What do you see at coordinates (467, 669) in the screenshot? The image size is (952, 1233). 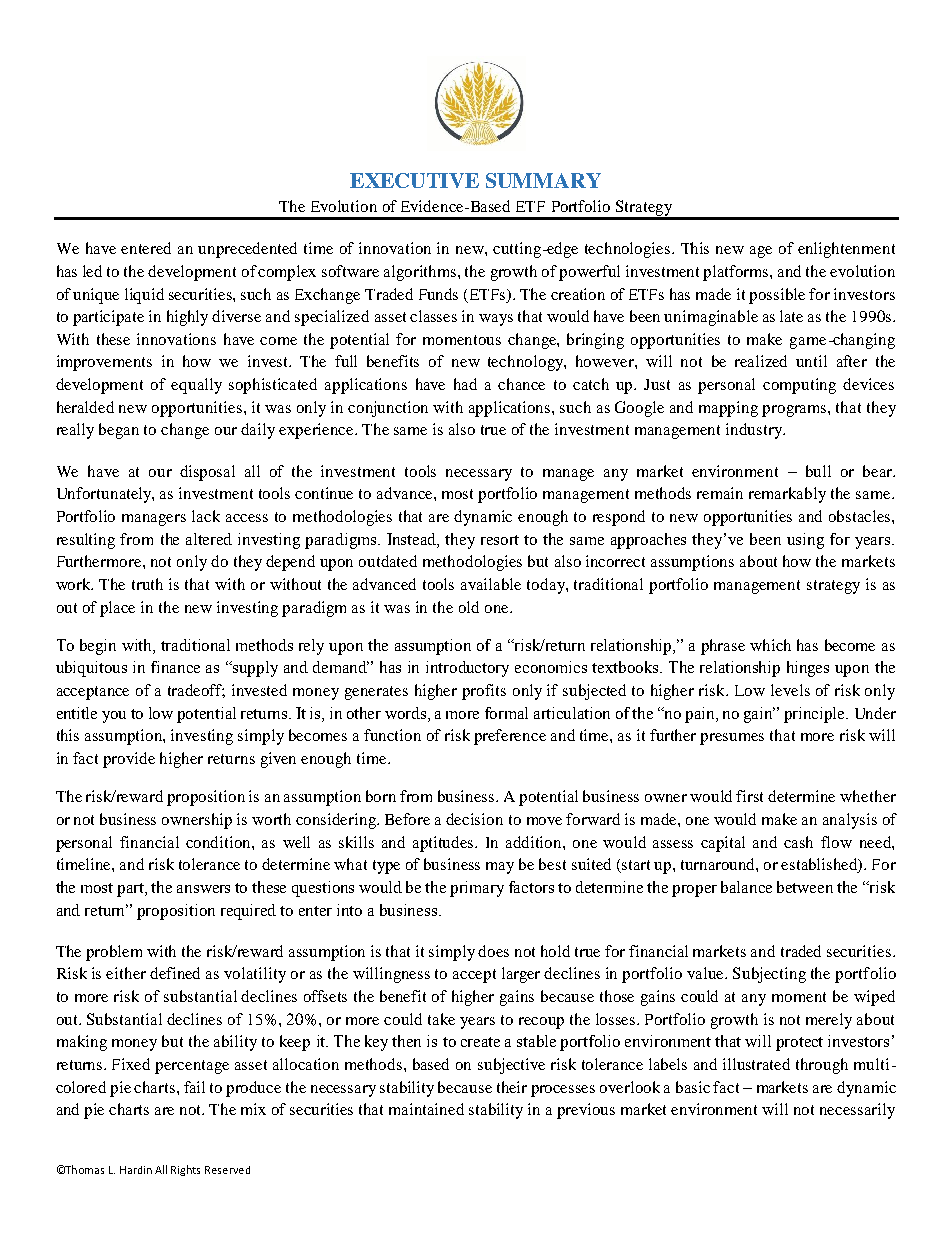 I see `introductory` at bounding box center [467, 669].
